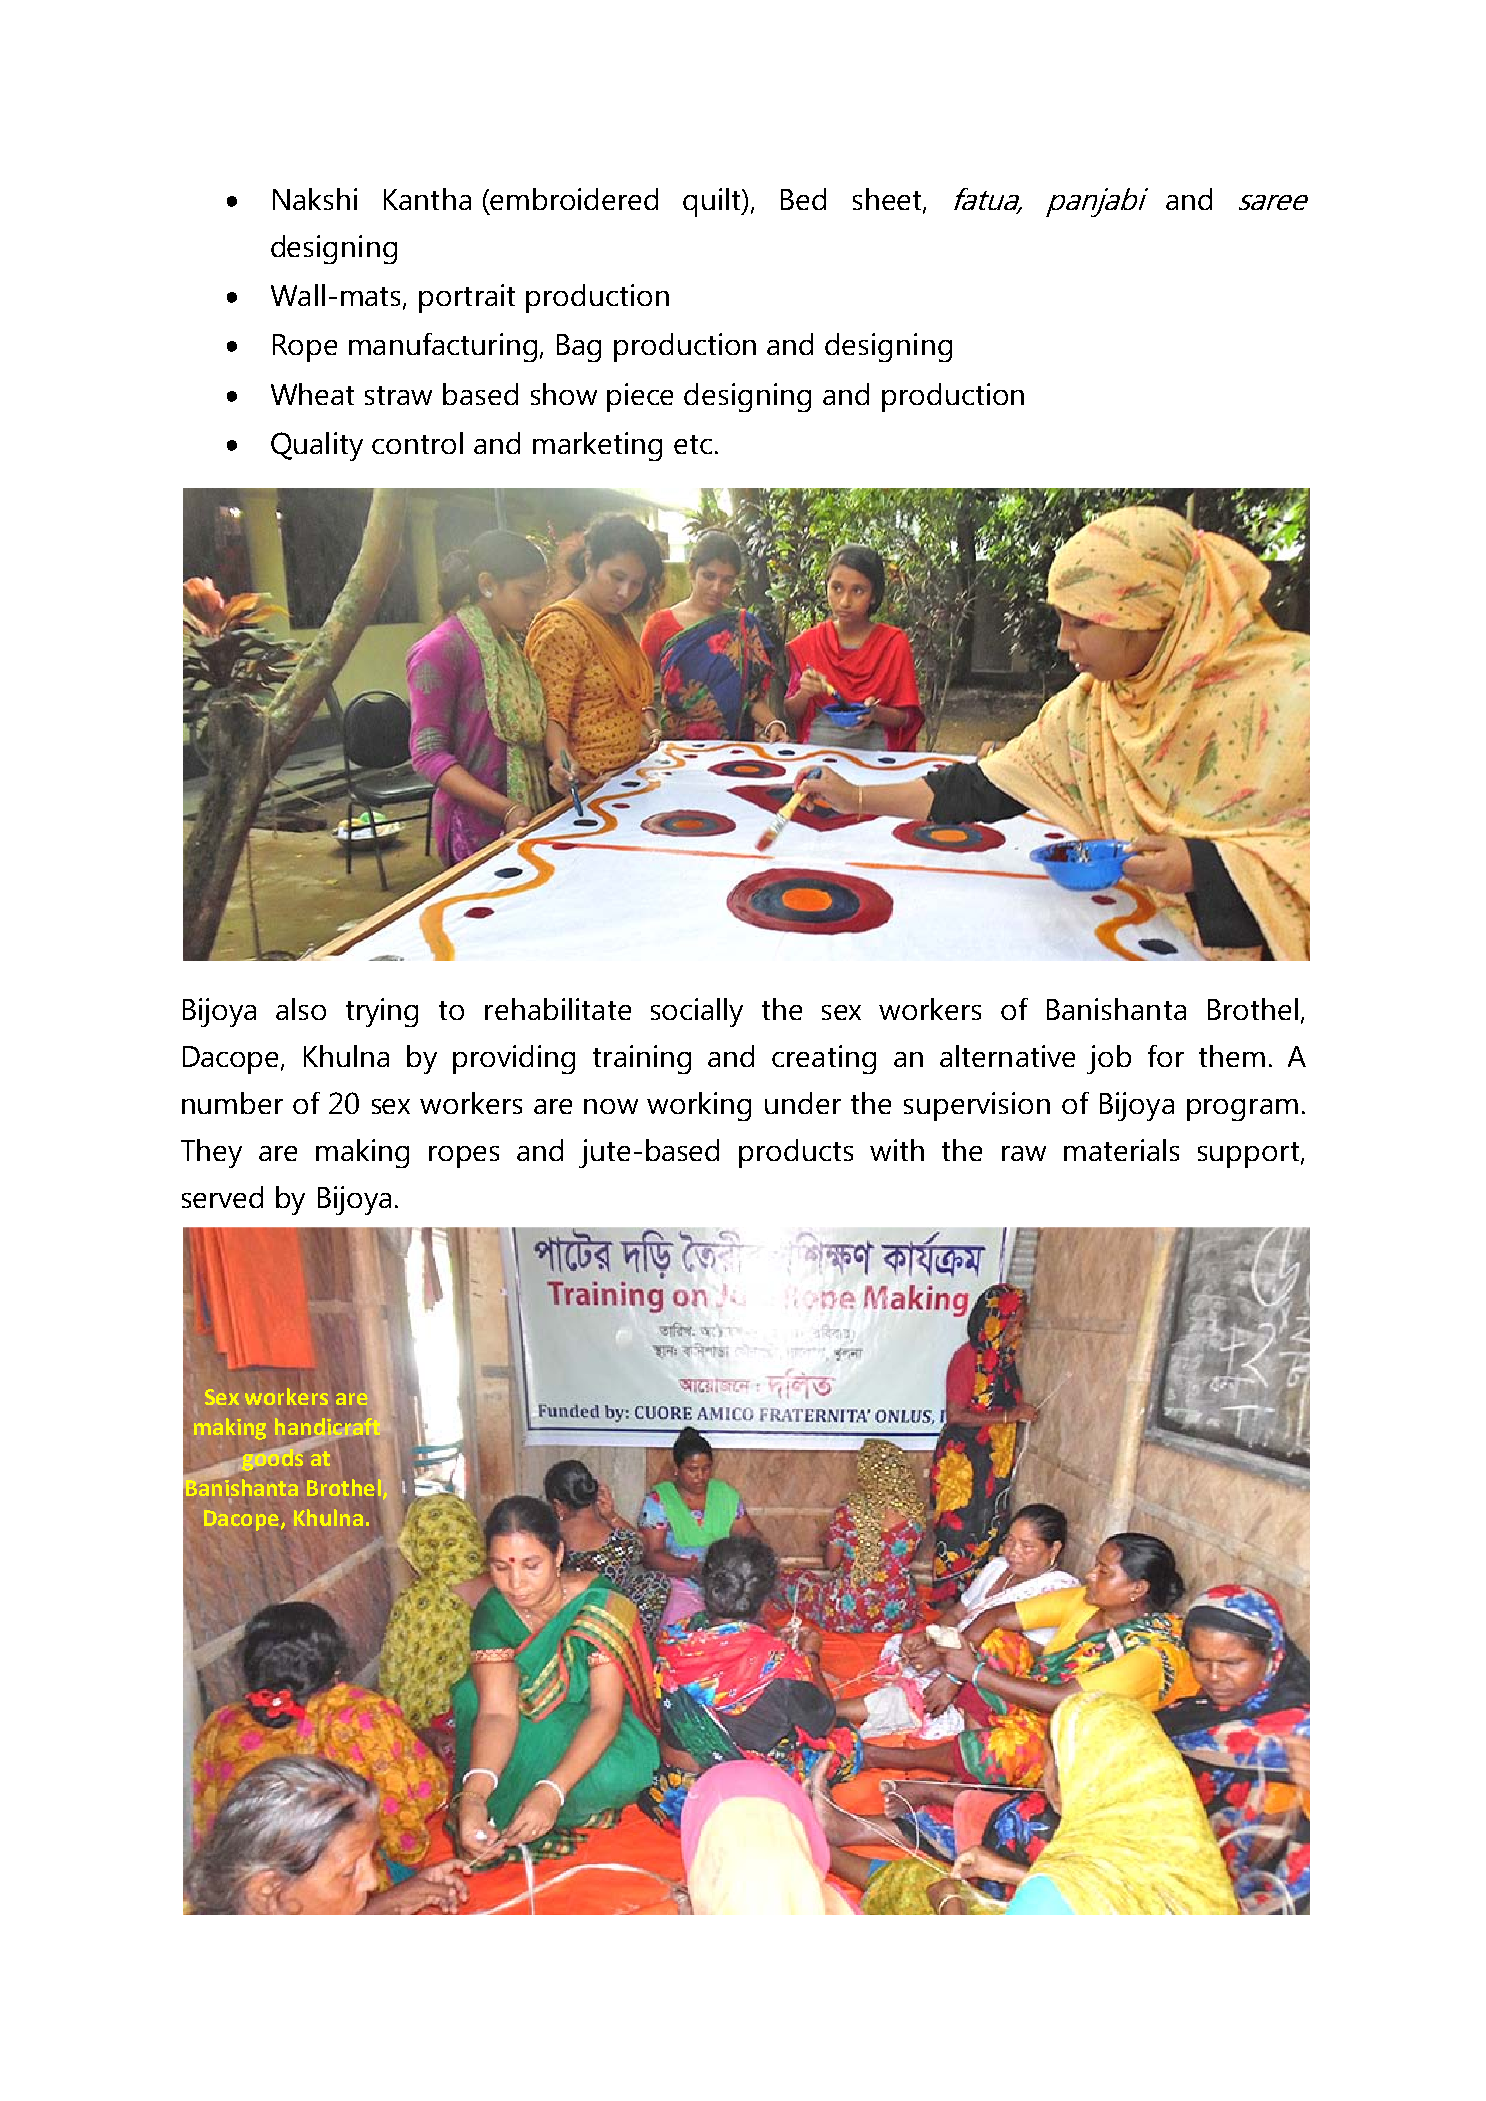 The image size is (1486, 2101). Describe the element at coordinates (697, 1012) in the image. I see `socially` at that location.
